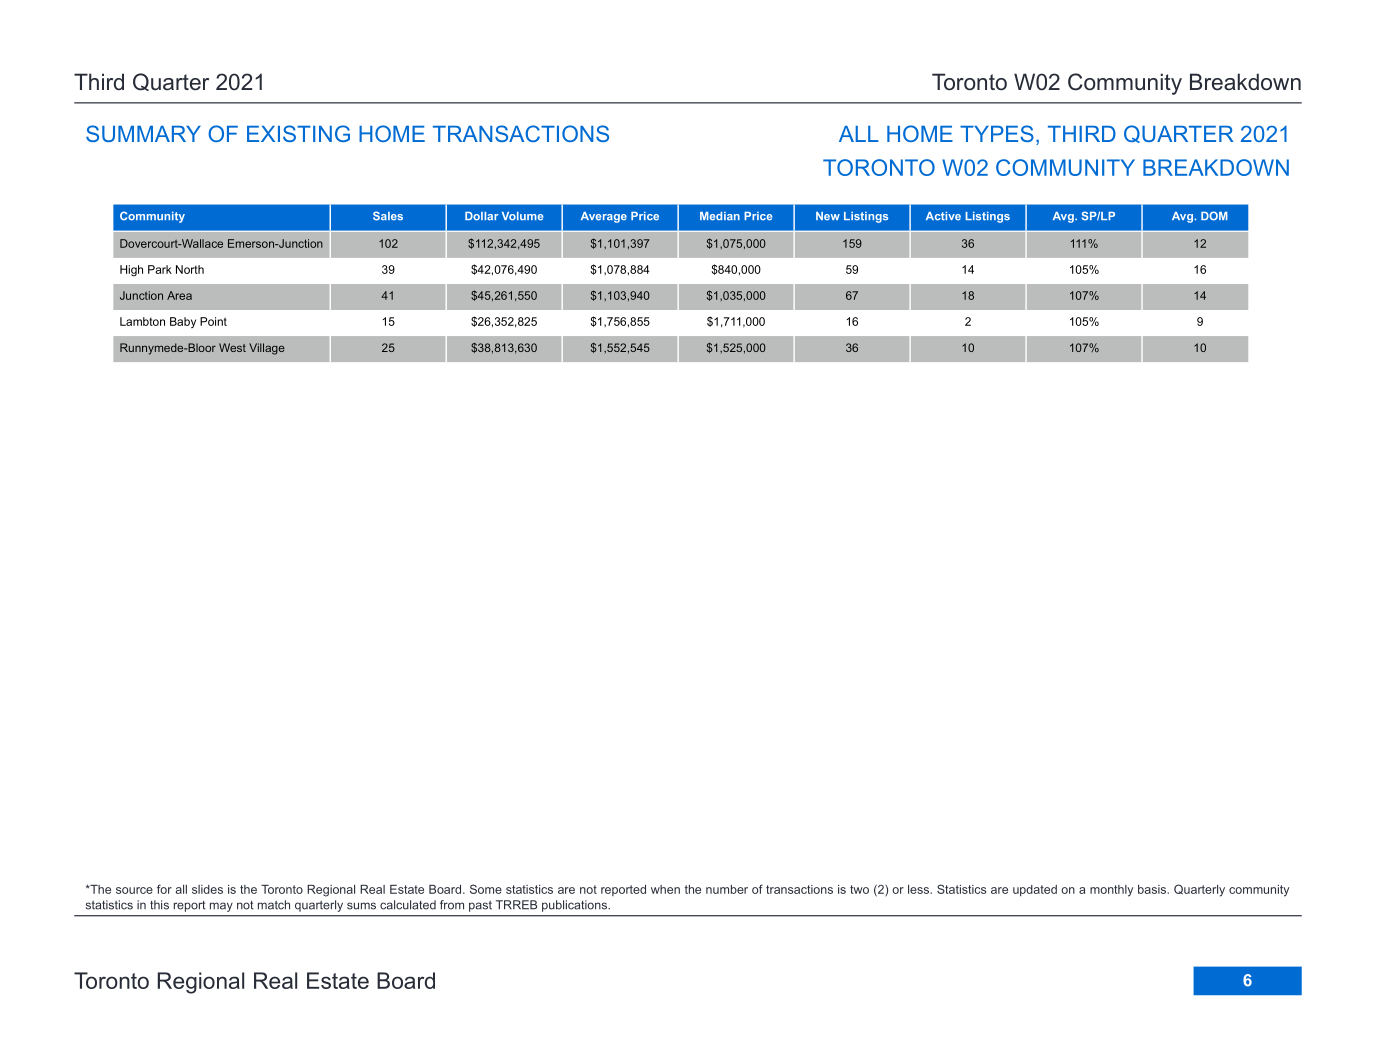 The height and width of the screenshot is (1063, 1376). What do you see at coordinates (232, 347) in the screenshot?
I see `West` at bounding box center [232, 347].
